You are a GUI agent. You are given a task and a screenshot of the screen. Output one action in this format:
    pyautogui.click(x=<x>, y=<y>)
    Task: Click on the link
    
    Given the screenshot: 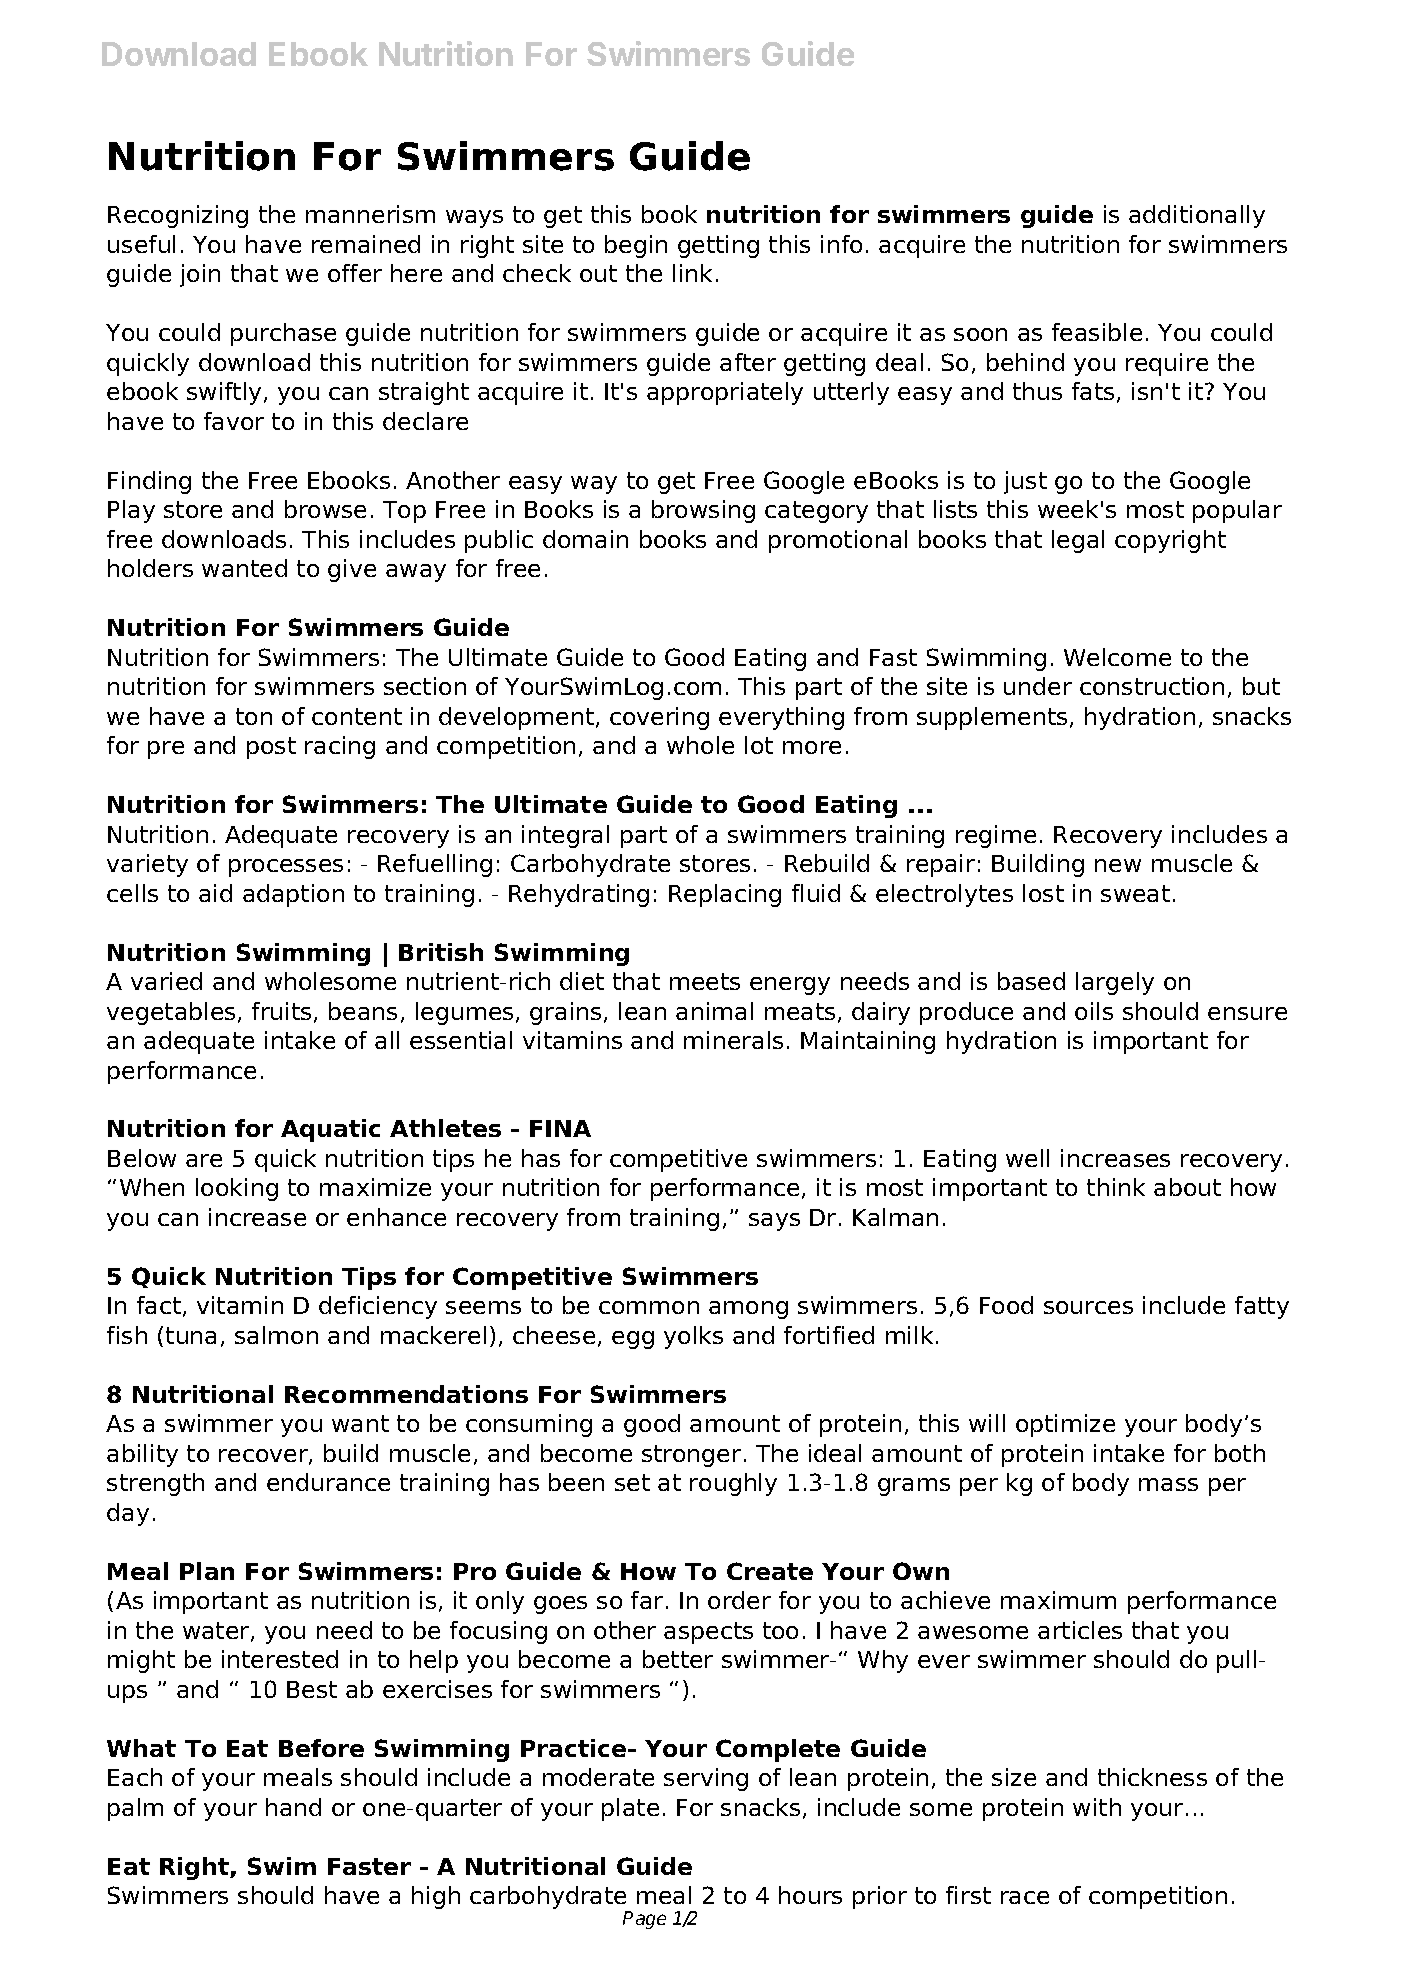 What is the action you would take?
    pyautogui.click(x=692, y=273)
